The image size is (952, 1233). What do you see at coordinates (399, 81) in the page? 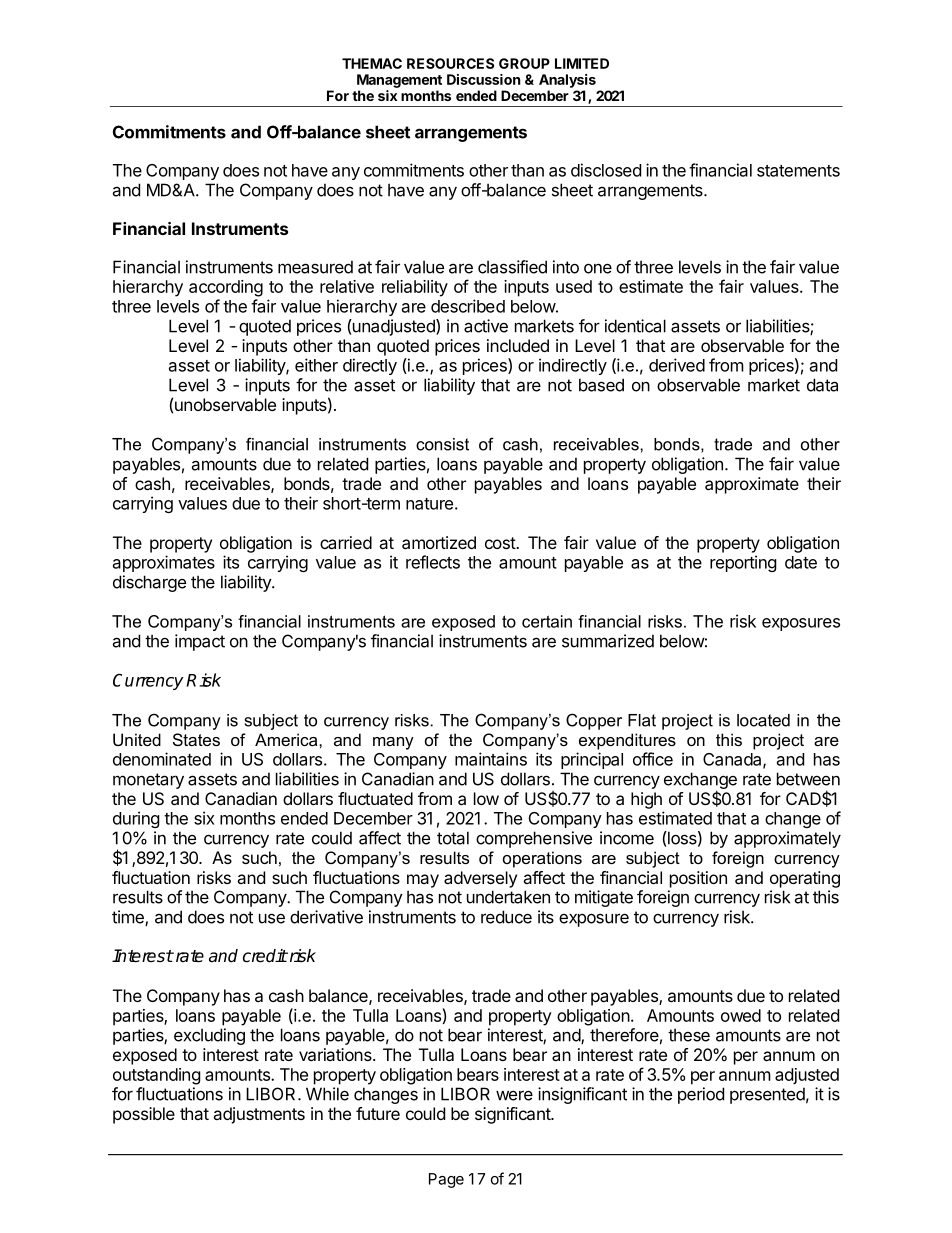
I see `Management` at bounding box center [399, 81].
